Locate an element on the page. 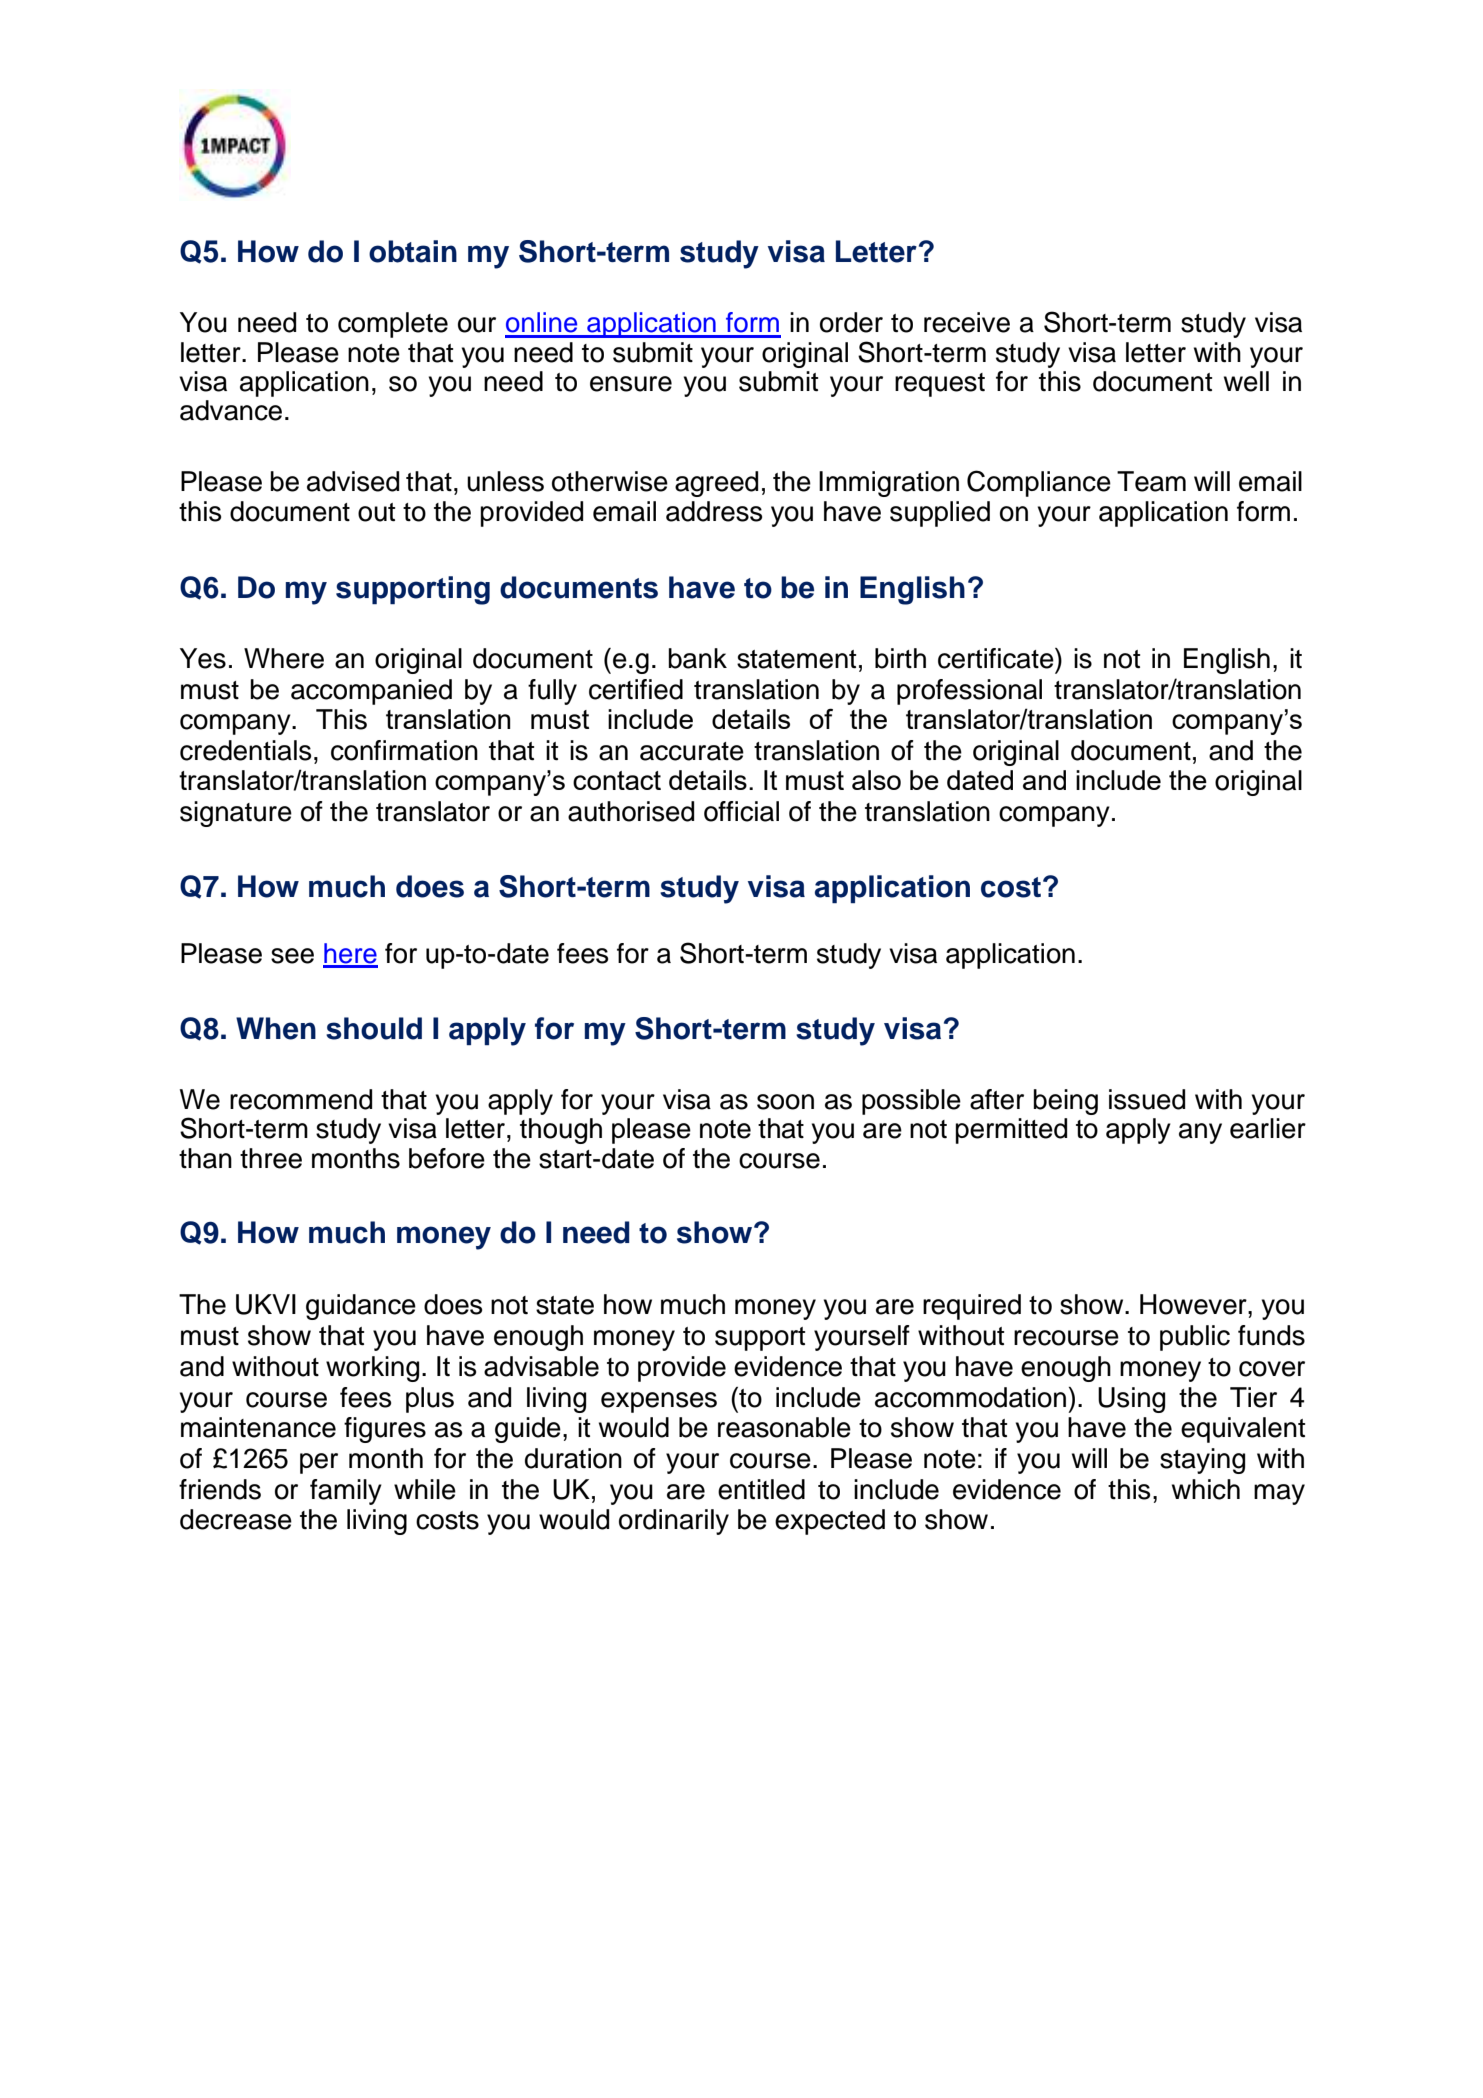 The height and width of the page is (2098, 1483). soon is located at coordinates (785, 1102).
